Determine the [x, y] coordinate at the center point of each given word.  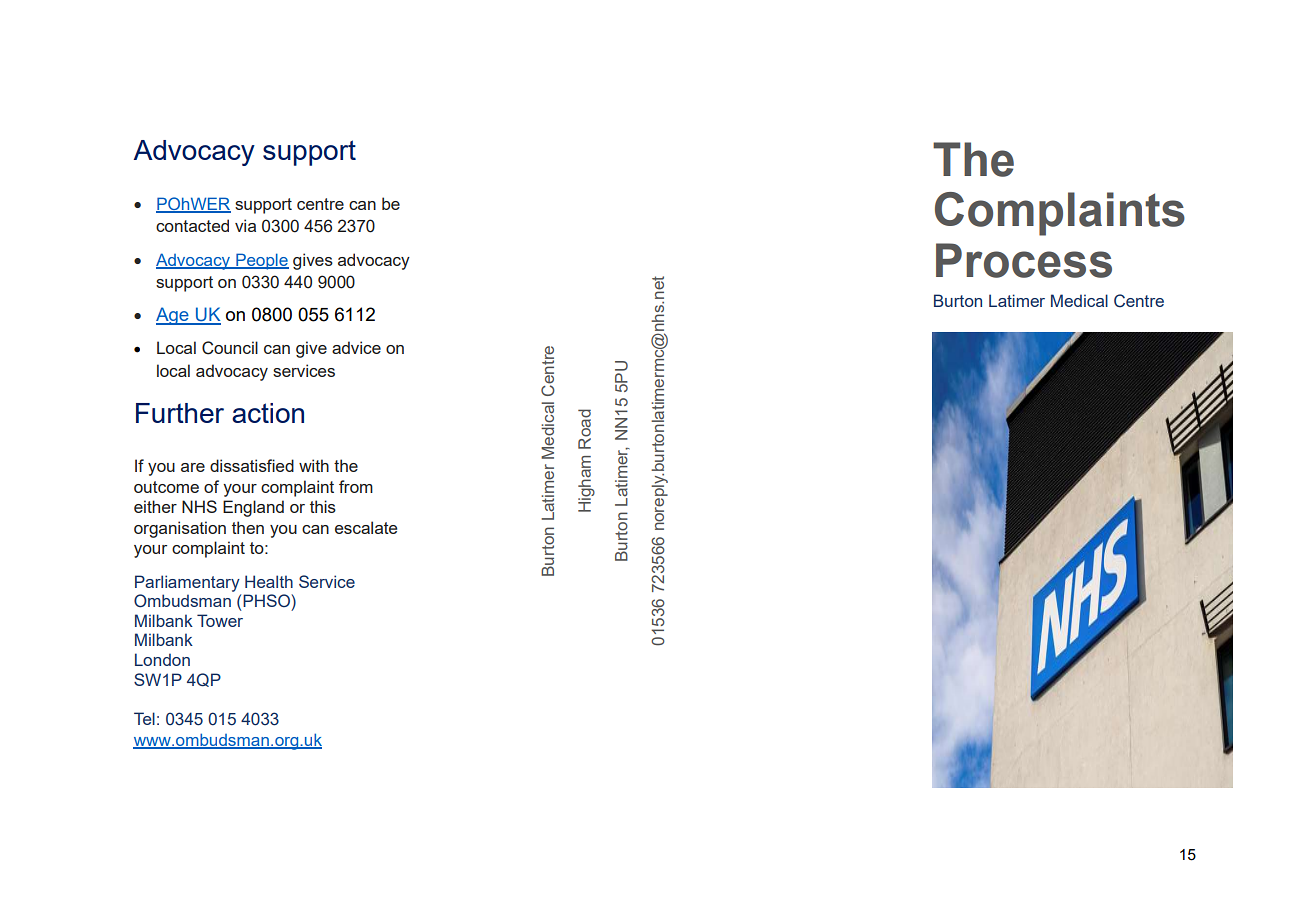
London [162, 659]
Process [1024, 260]
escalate [366, 527]
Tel [144, 718]
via [245, 225]
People [261, 261]
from [356, 486]
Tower [220, 620]
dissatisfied [252, 465]
